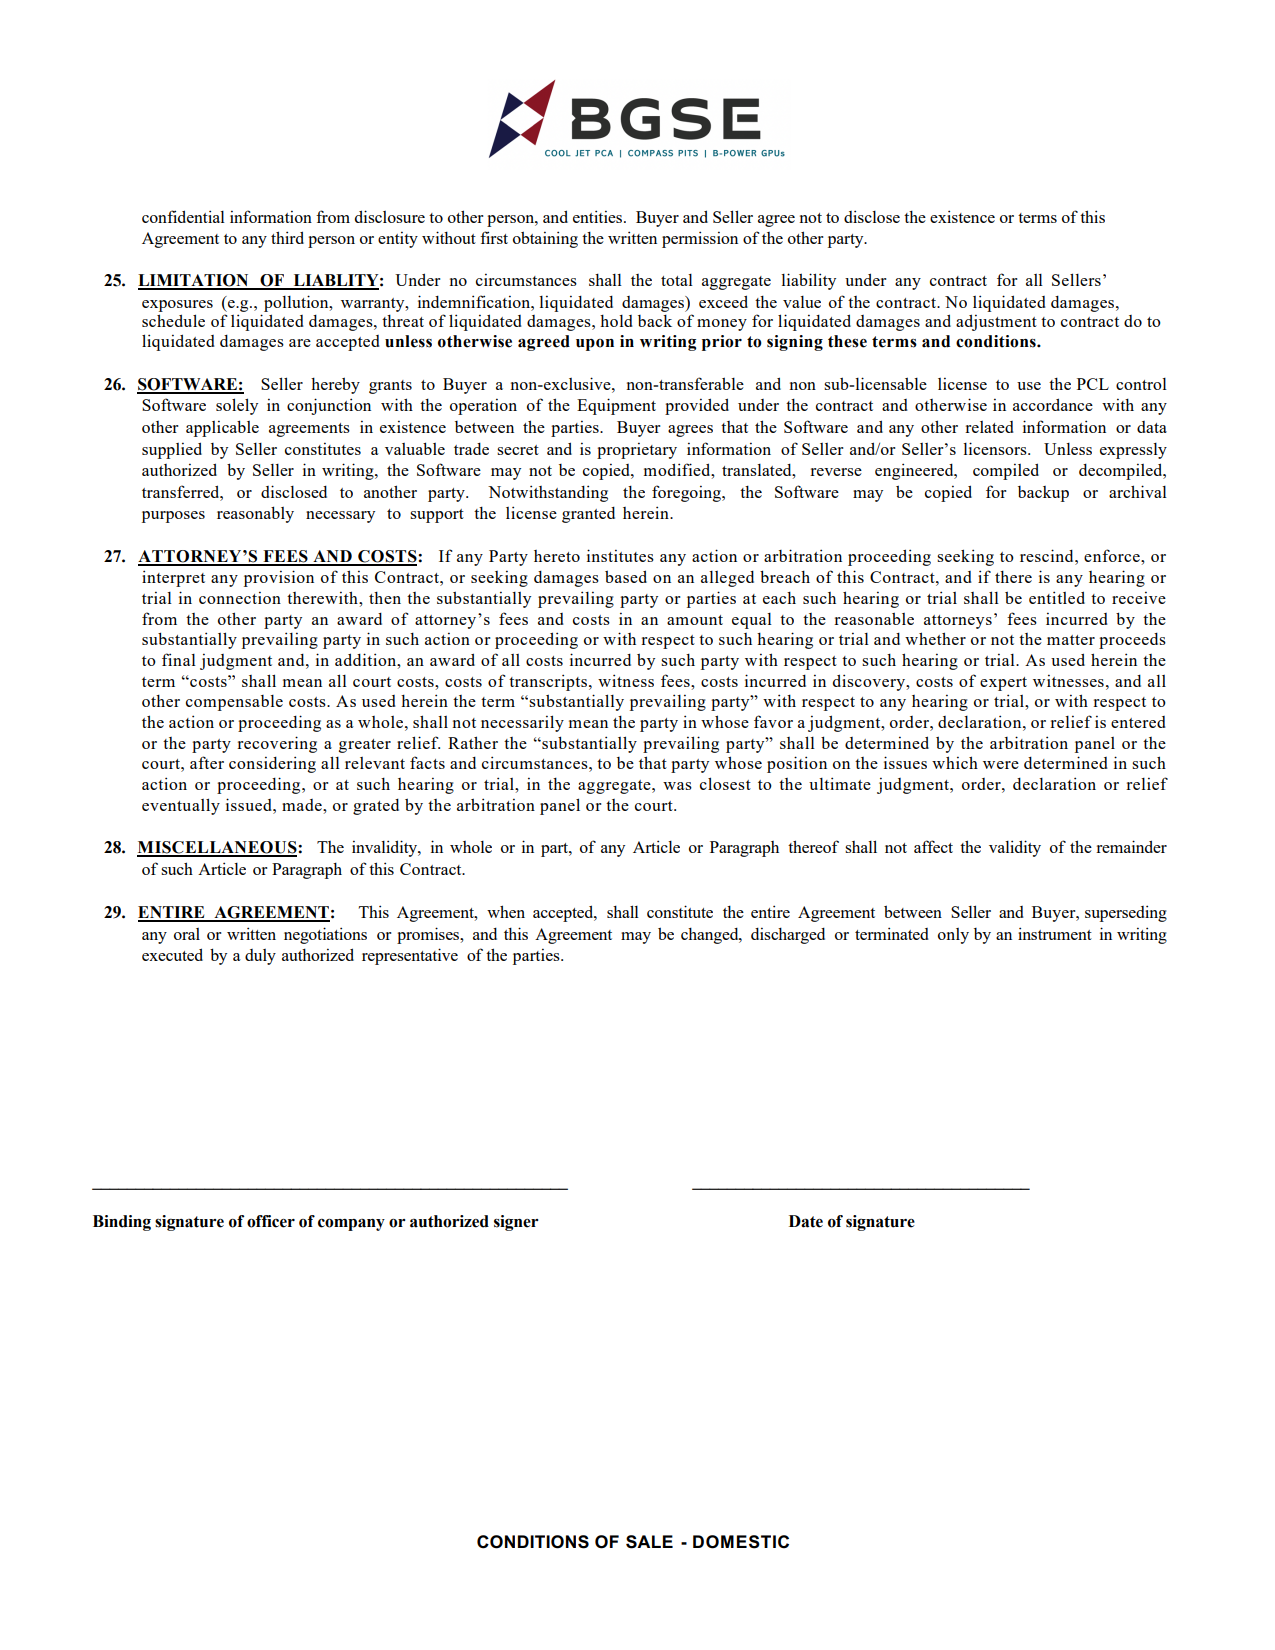 The width and height of the screenshot is (1275, 1650). Describe the element at coordinates (1055, 933) in the screenshot. I see `instrument` at that location.
